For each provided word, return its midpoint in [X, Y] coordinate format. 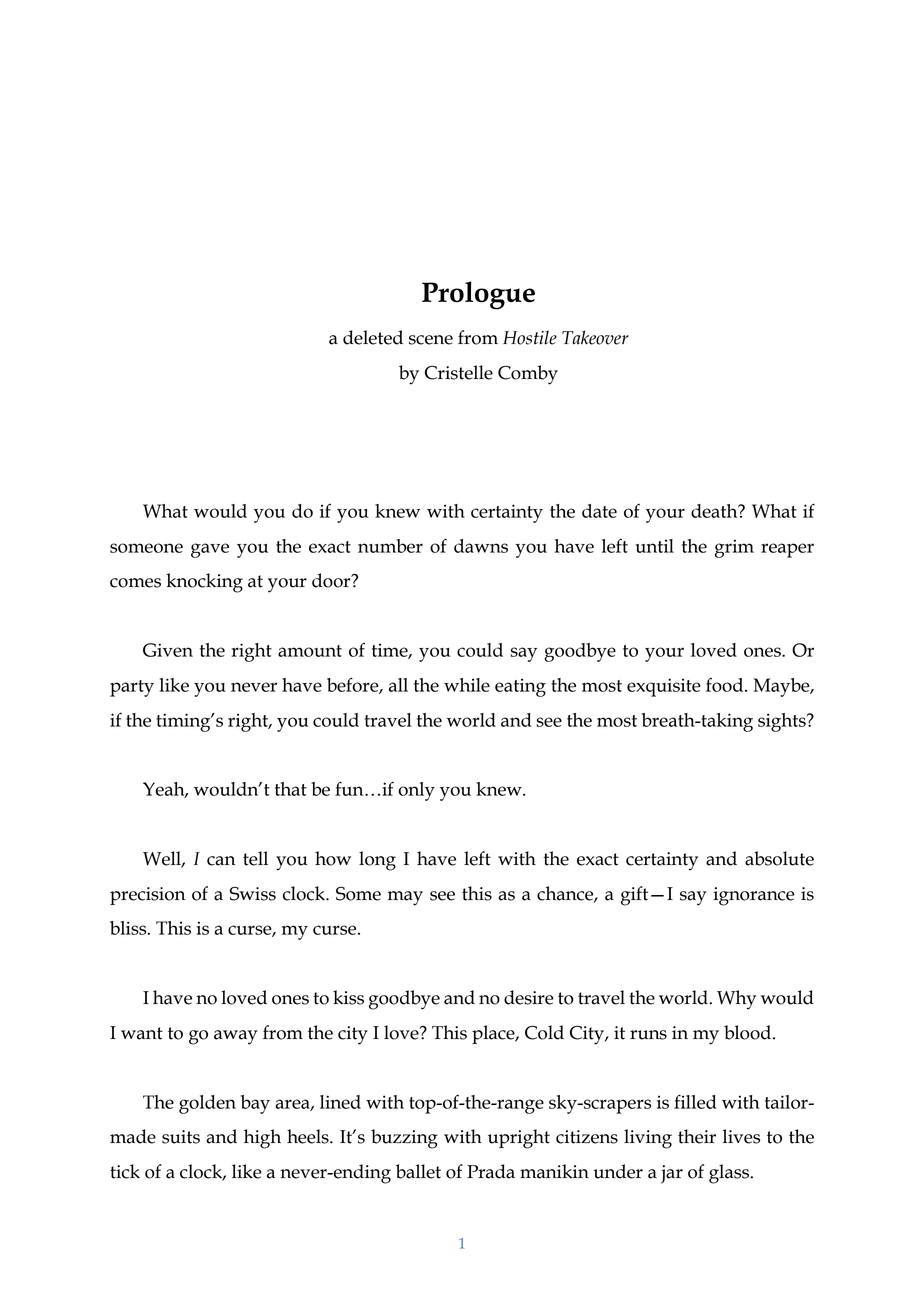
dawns [481, 546]
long [377, 861]
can [221, 861]
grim [734, 548]
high [262, 1139]
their [697, 1136]
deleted [373, 337]
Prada [491, 1171]
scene [431, 340]
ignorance [754, 896]
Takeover [595, 337]
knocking [204, 583]
